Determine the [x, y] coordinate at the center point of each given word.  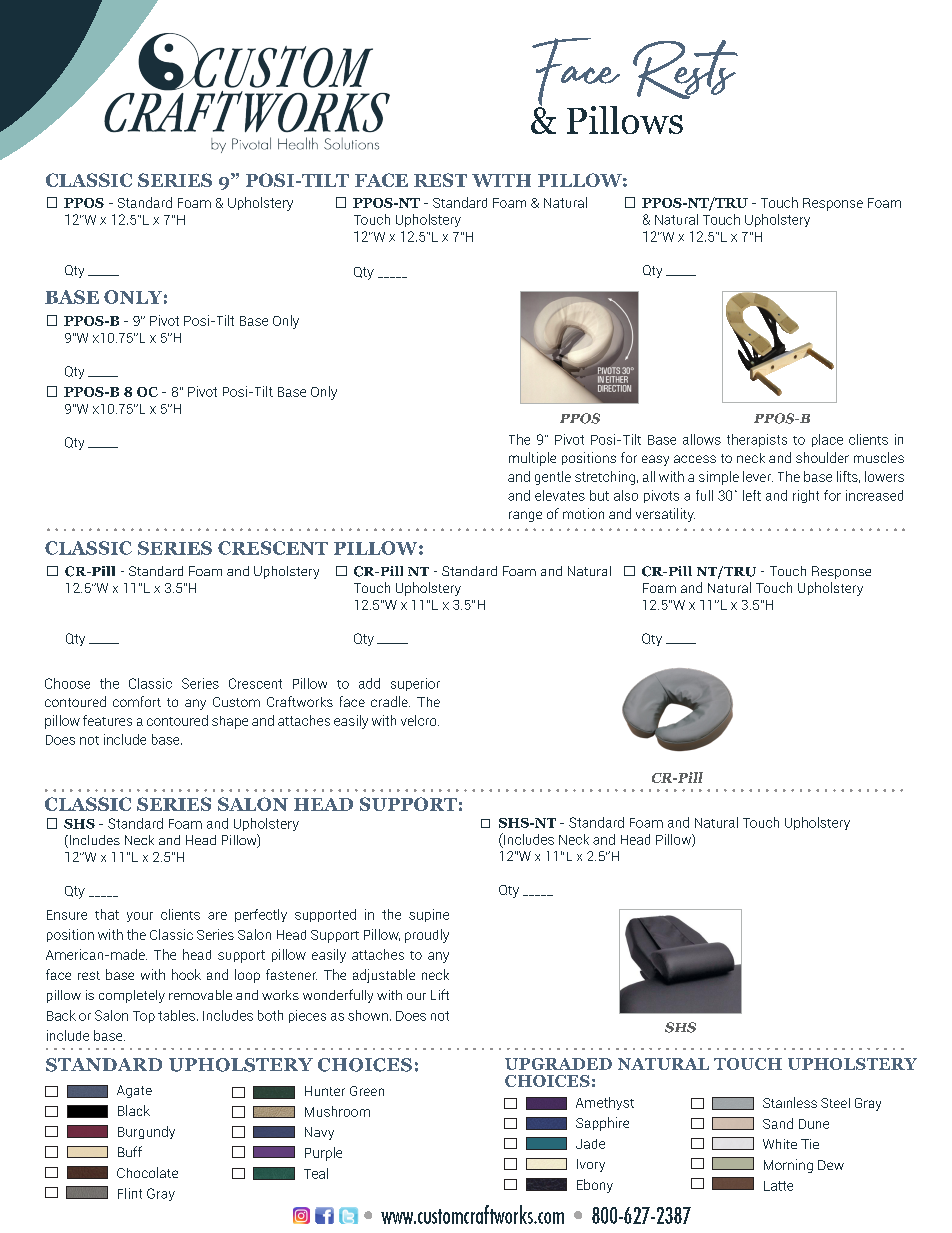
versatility [665, 515]
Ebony [595, 1186]
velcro [420, 720]
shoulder [822, 457]
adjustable [384, 976]
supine [429, 915]
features [107, 720]
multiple [532, 459]
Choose [67, 683]
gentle [553, 478]
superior [415, 684]
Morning [788, 1166]
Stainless [790, 1102]
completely [132, 996]
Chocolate [147, 1172]
